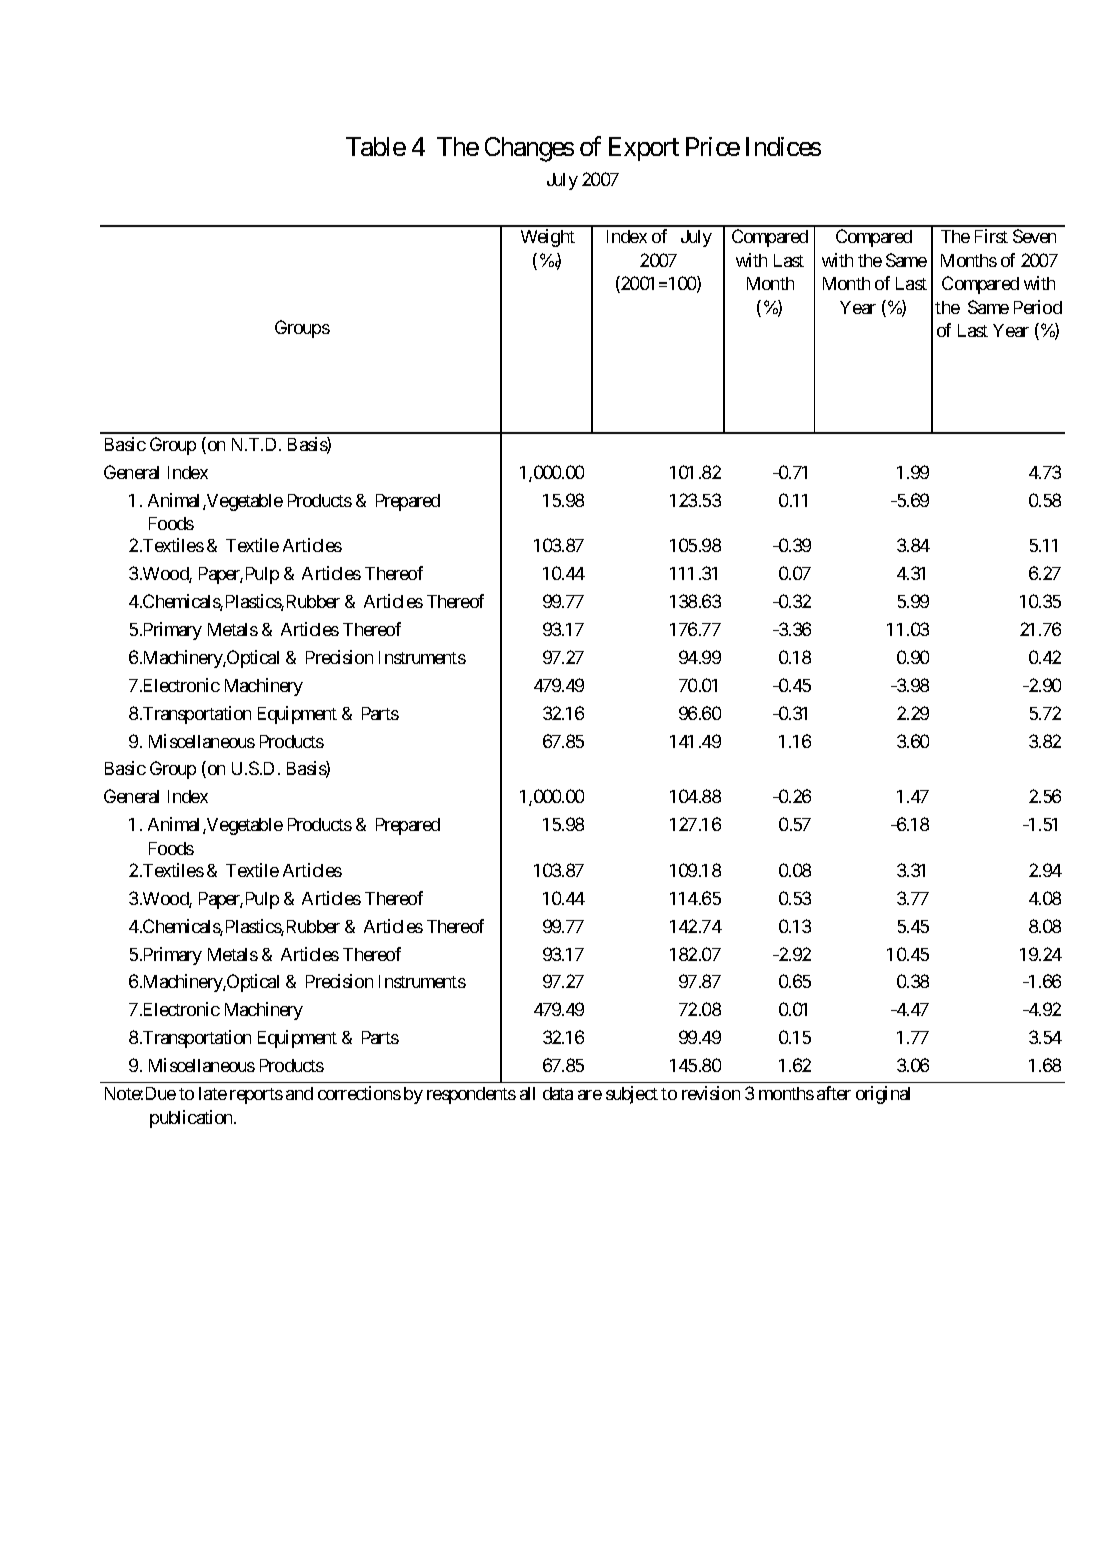 The width and height of the image is (1099, 1554). I want to click on Weight, so click(548, 238).
